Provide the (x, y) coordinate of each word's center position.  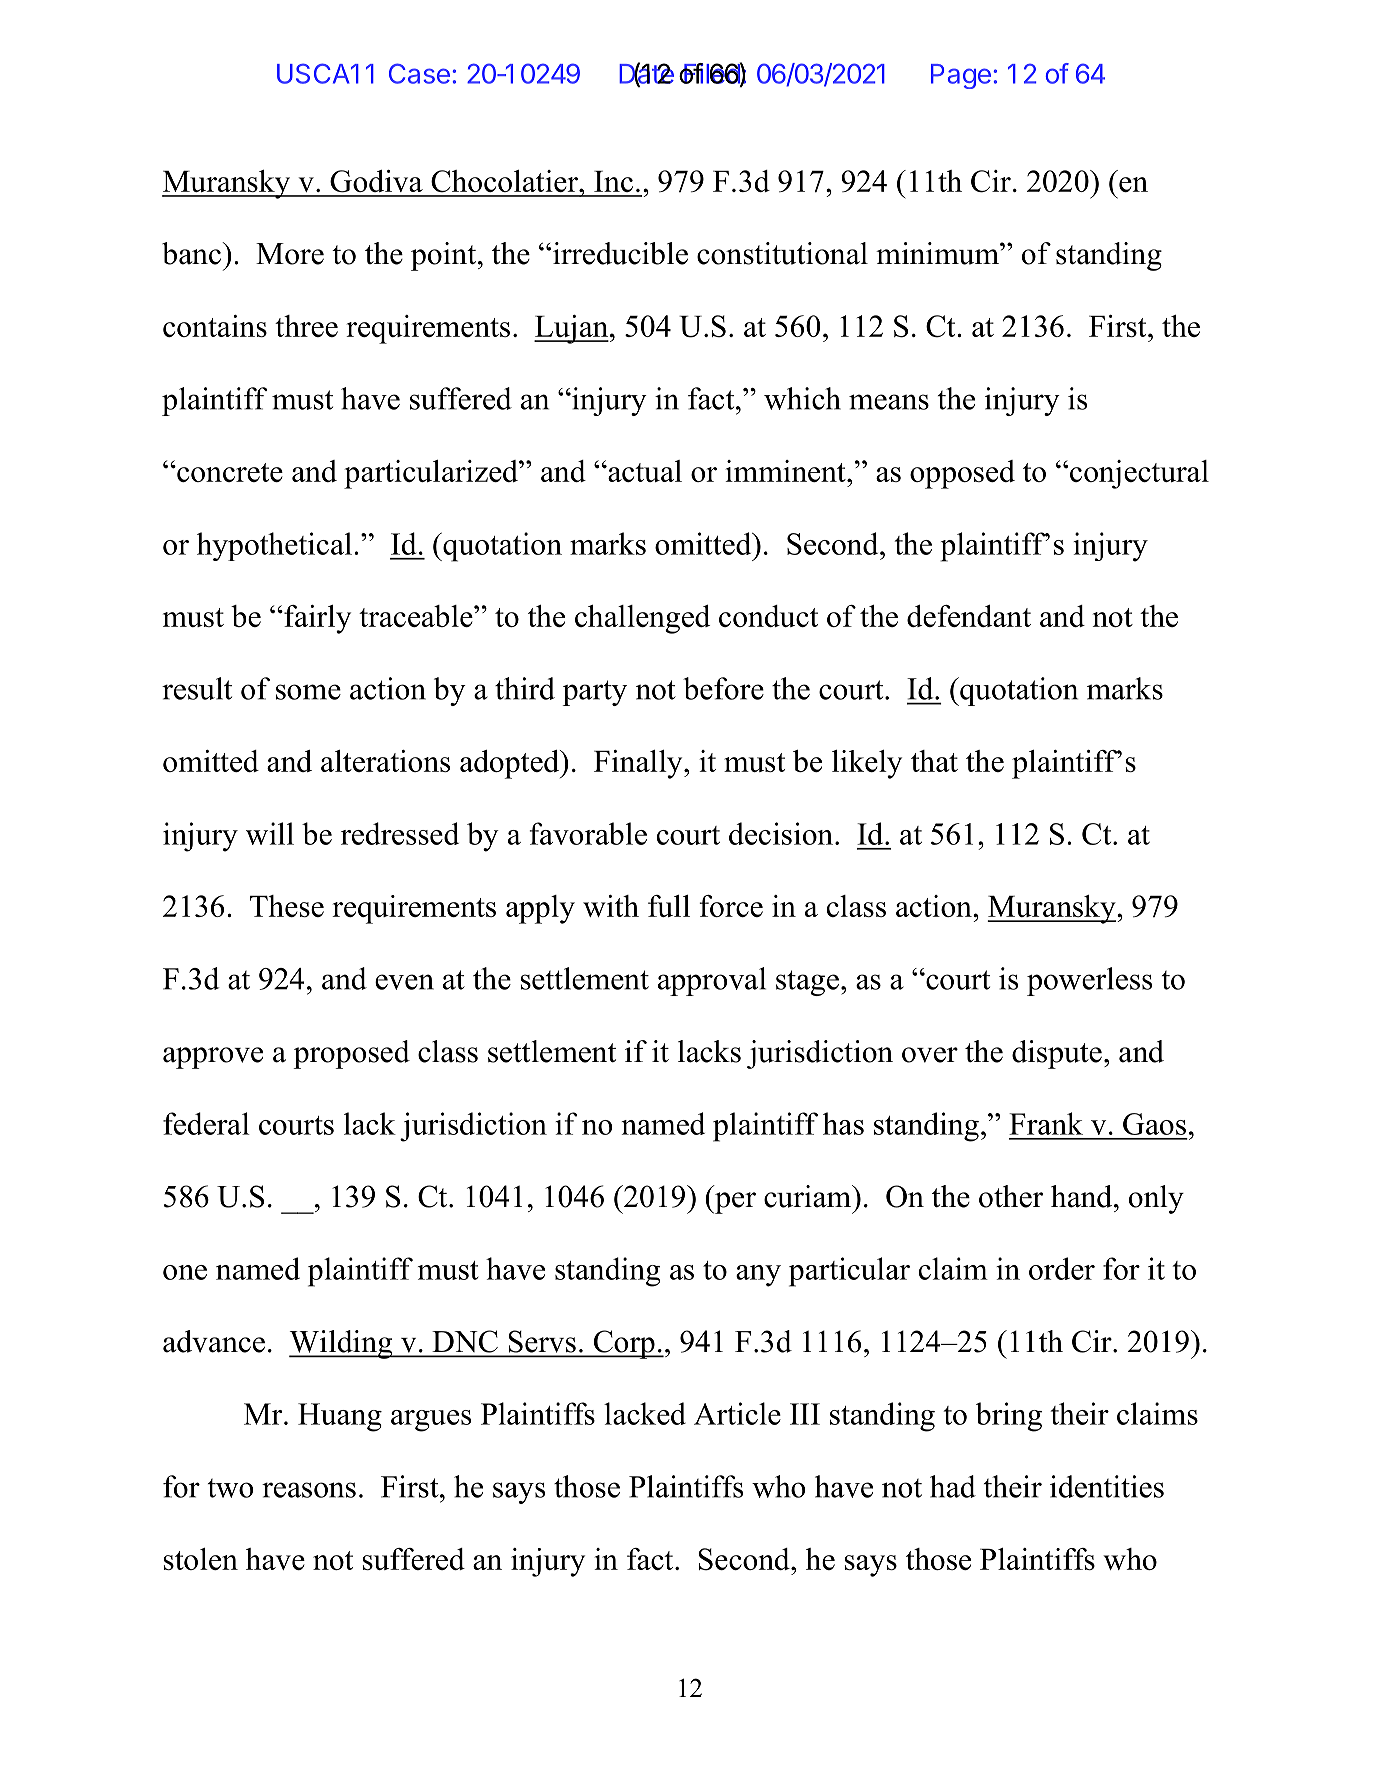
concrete (229, 472)
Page (961, 76)
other (1011, 1196)
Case (419, 73)
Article (737, 1413)
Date (646, 74)
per (734, 1203)
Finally (639, 764)
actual (644, 471)
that (934, 761)
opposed (962, 474)
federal (206, 1123)
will (270, 833)
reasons (309, 1490)
